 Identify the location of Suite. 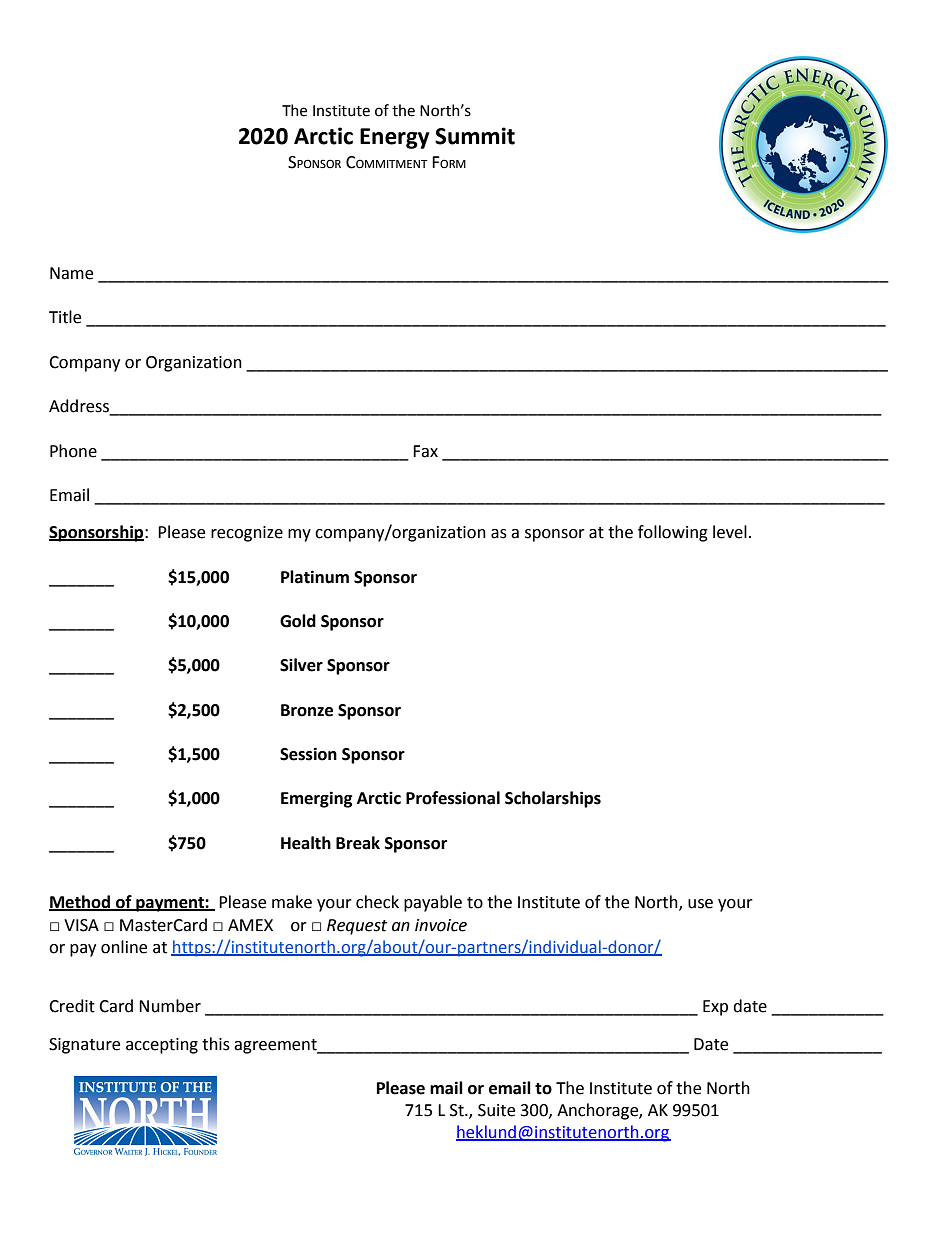
(496, 1110).
